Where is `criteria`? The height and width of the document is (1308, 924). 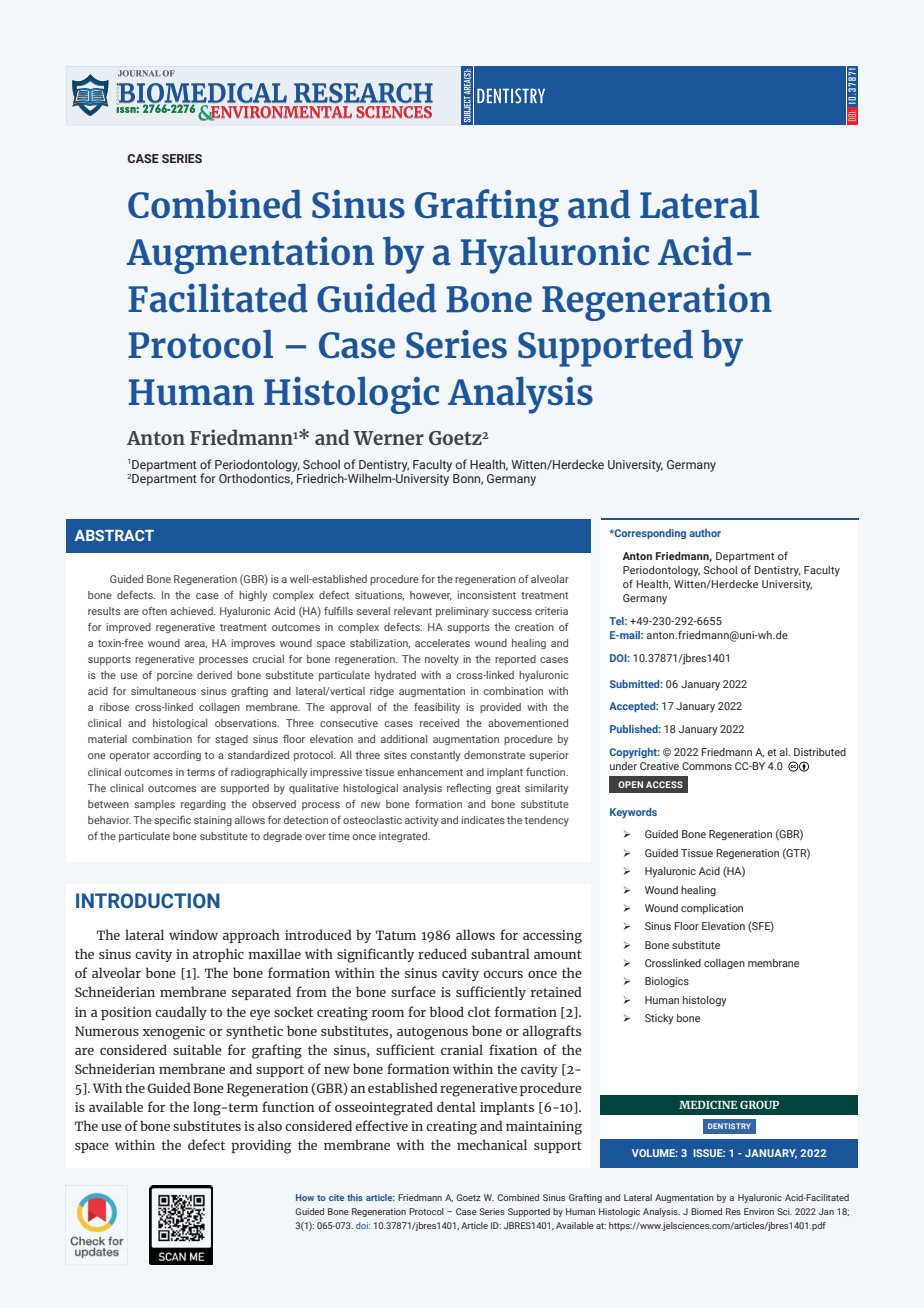 criteria is located at coordinates (551, 611).
